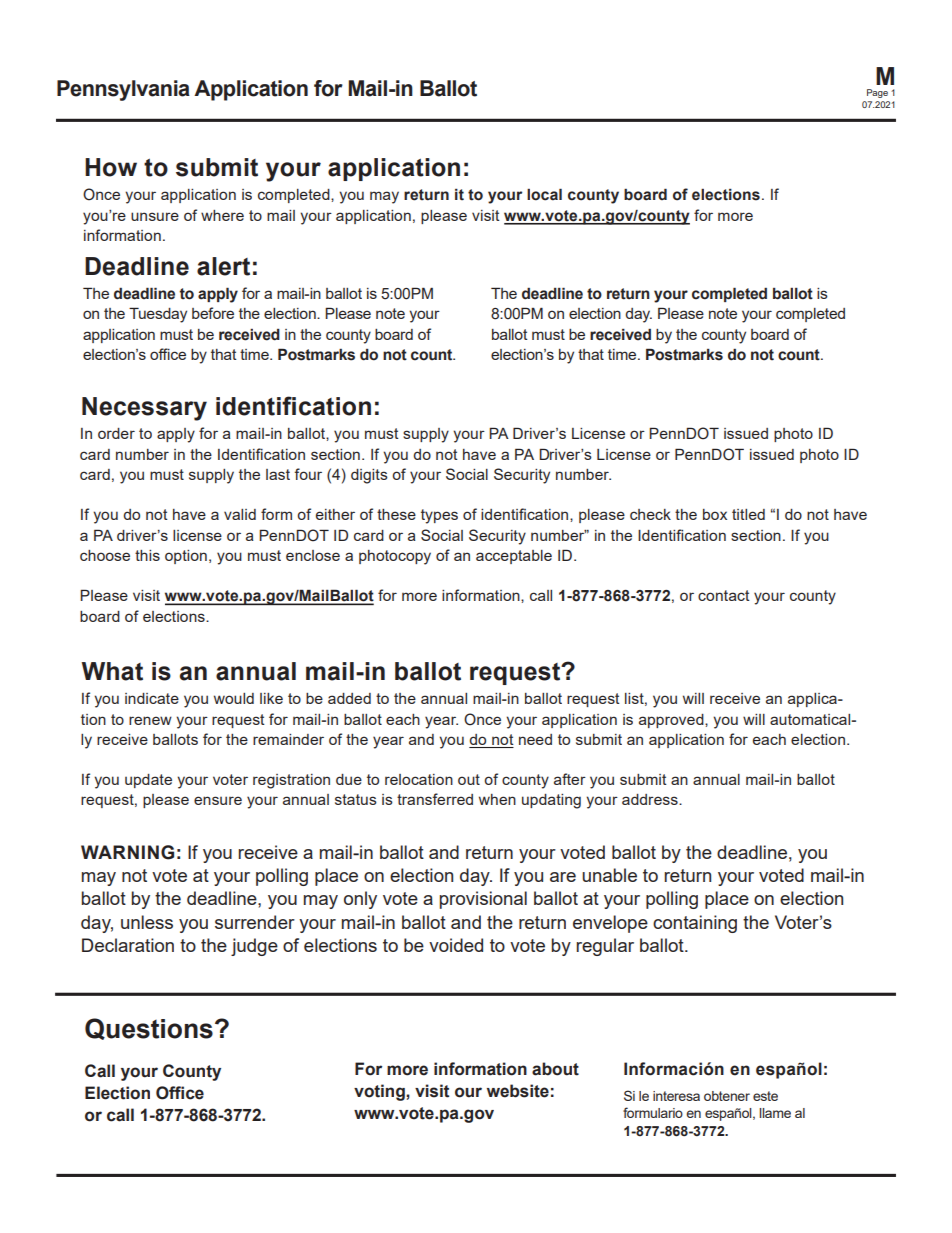 This page has width=952, height=1233. I want to click on box, so click(715, 514).
